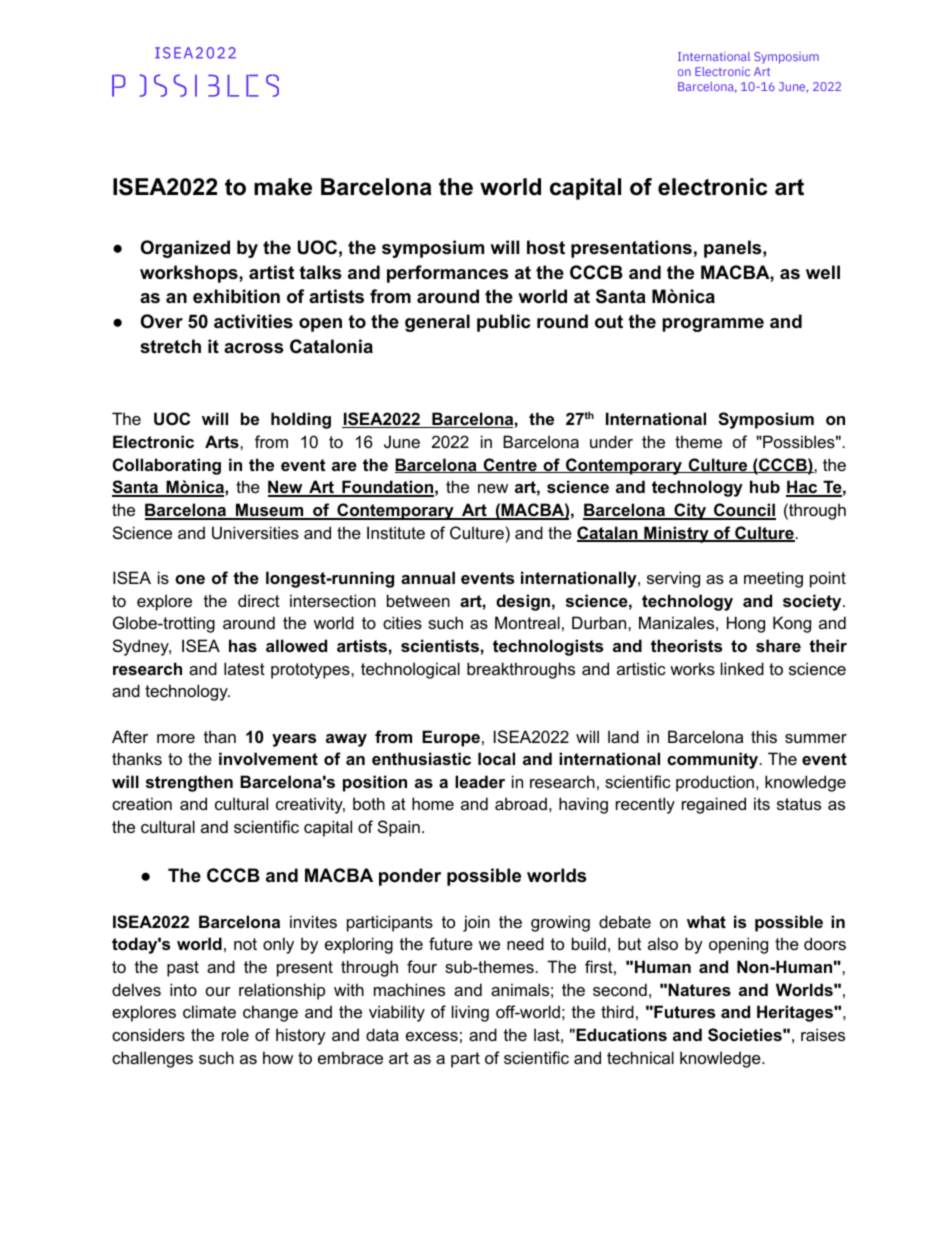 The height and width of the screenshot is (1233, 952). What do you see at coordinates (527, 622) in the screenshot?
I see `Montreal` at bounding box center [527, 622].
